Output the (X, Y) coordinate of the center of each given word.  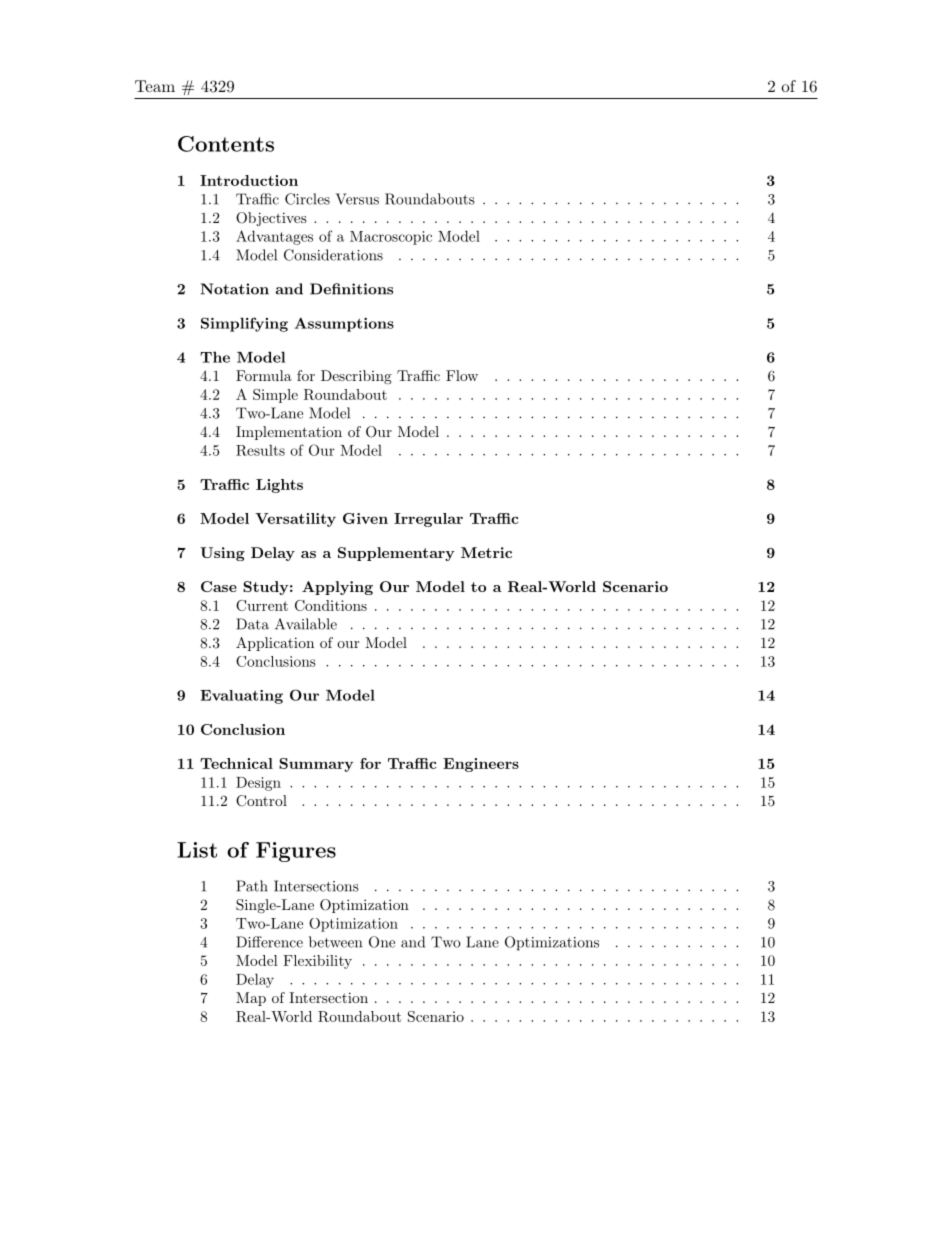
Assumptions (344, 324)
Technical (236, 763)
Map (251, 999)
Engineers (481, 765)
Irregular (428, 520)
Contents (226, 144)
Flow (462, 375)
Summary (316, 765)
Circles (307, 199)
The (215, 357)
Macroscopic (391, 238)
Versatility (295, 520)
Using (222, 554)
